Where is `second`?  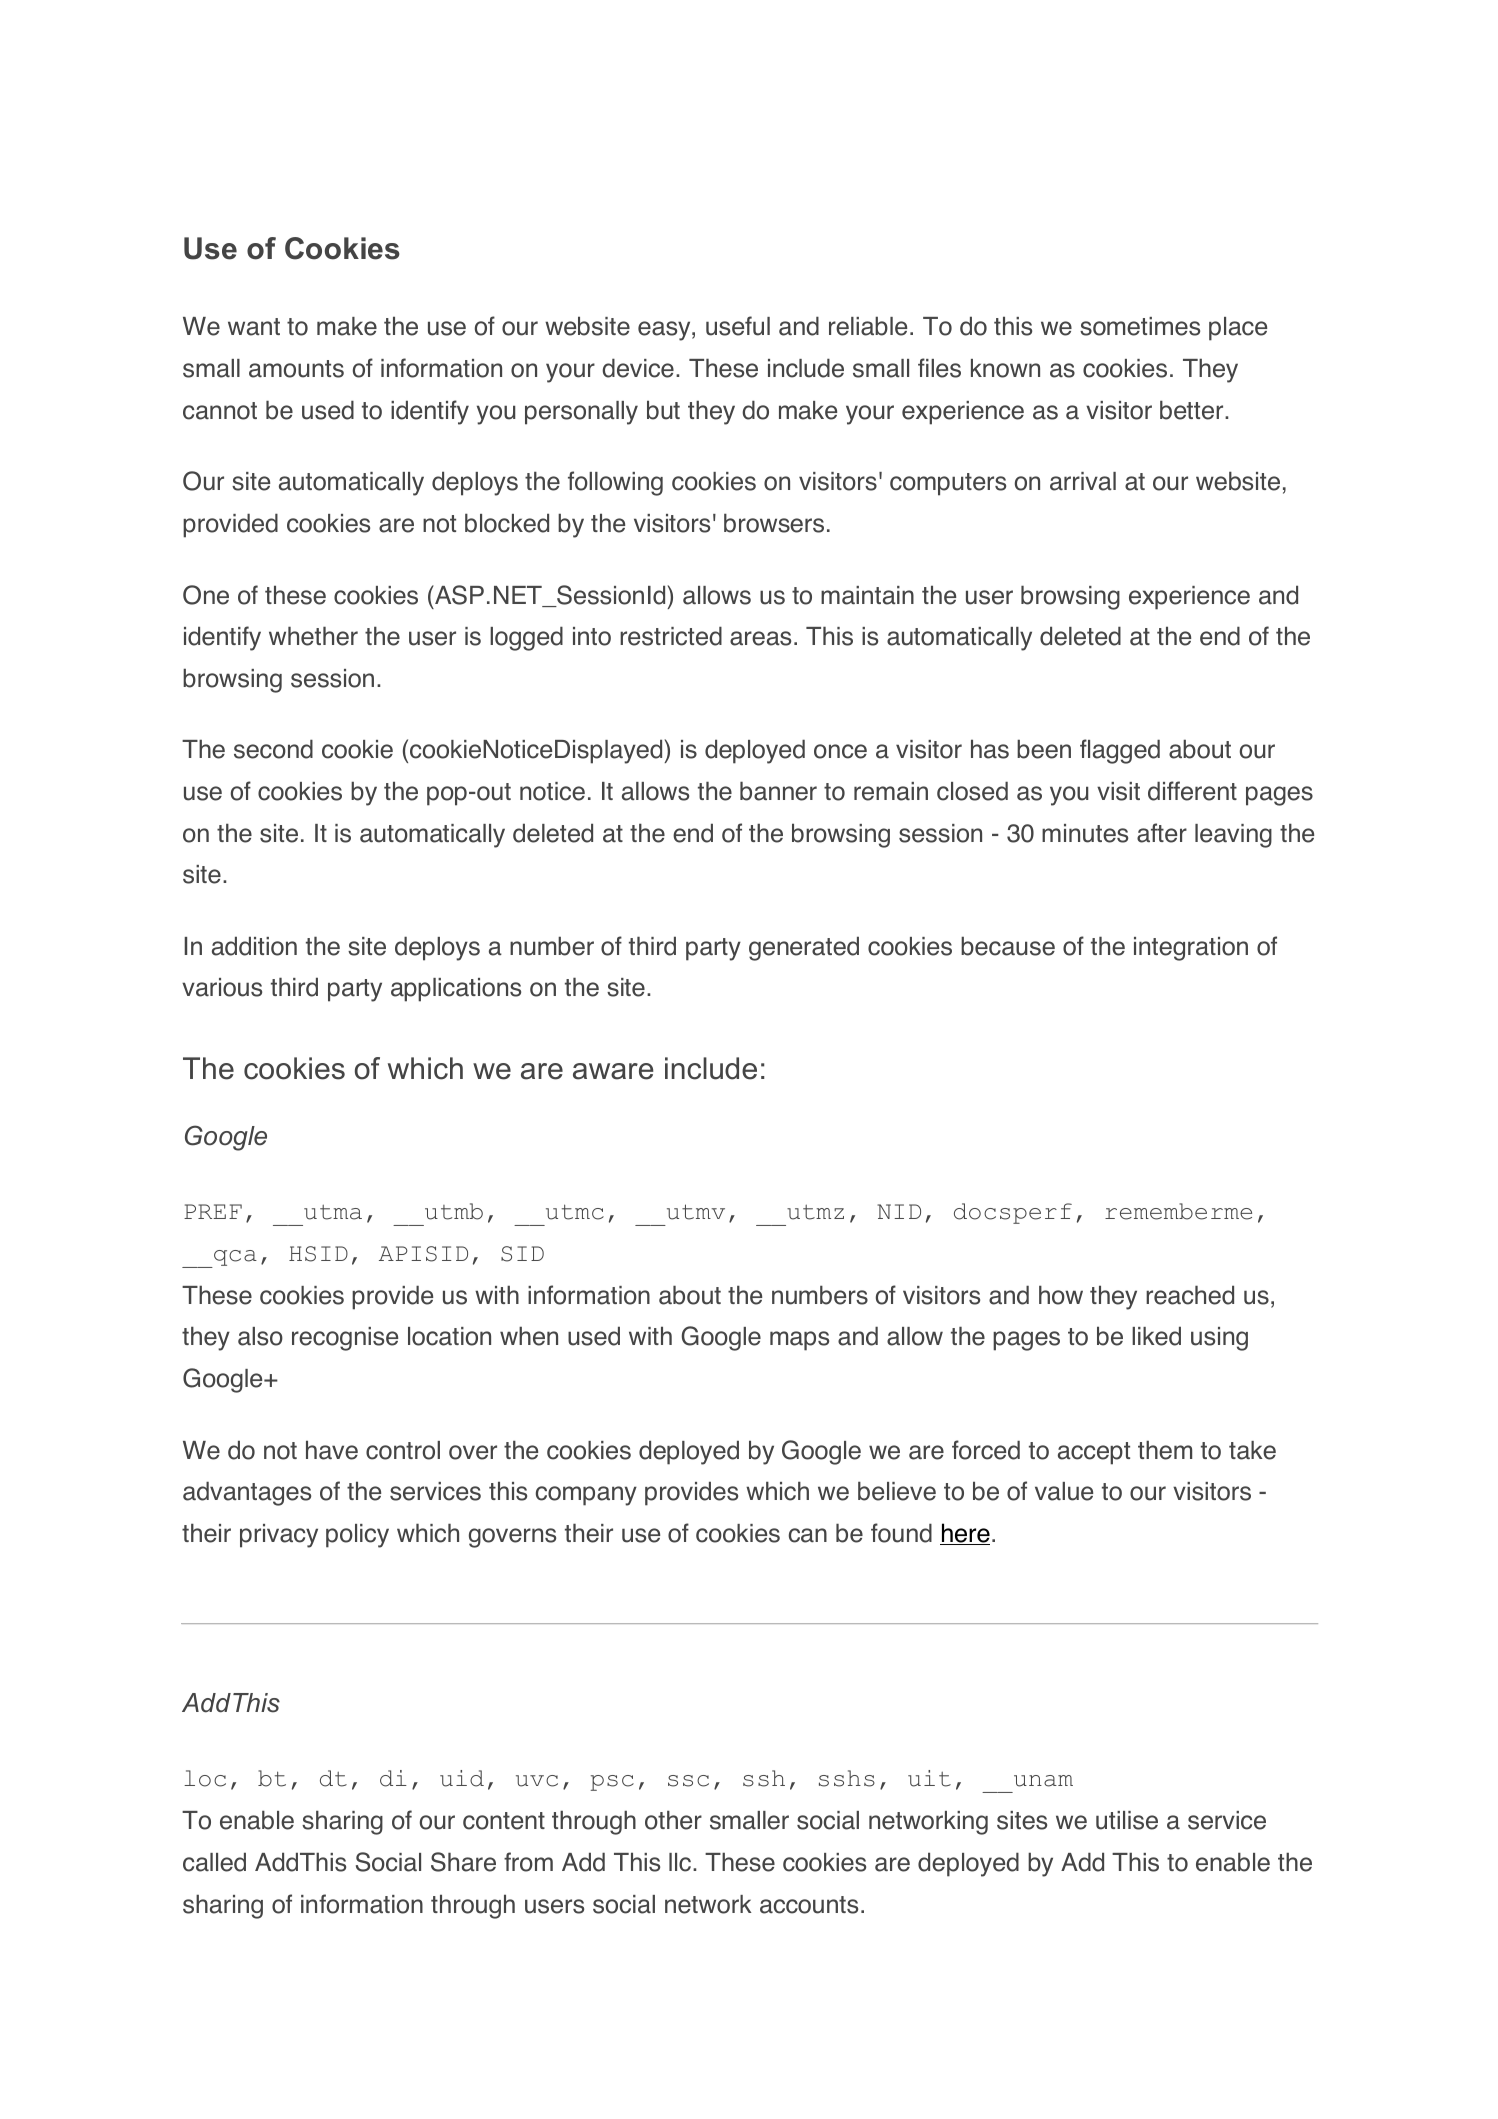 second is located at coordinates (273, 749).
